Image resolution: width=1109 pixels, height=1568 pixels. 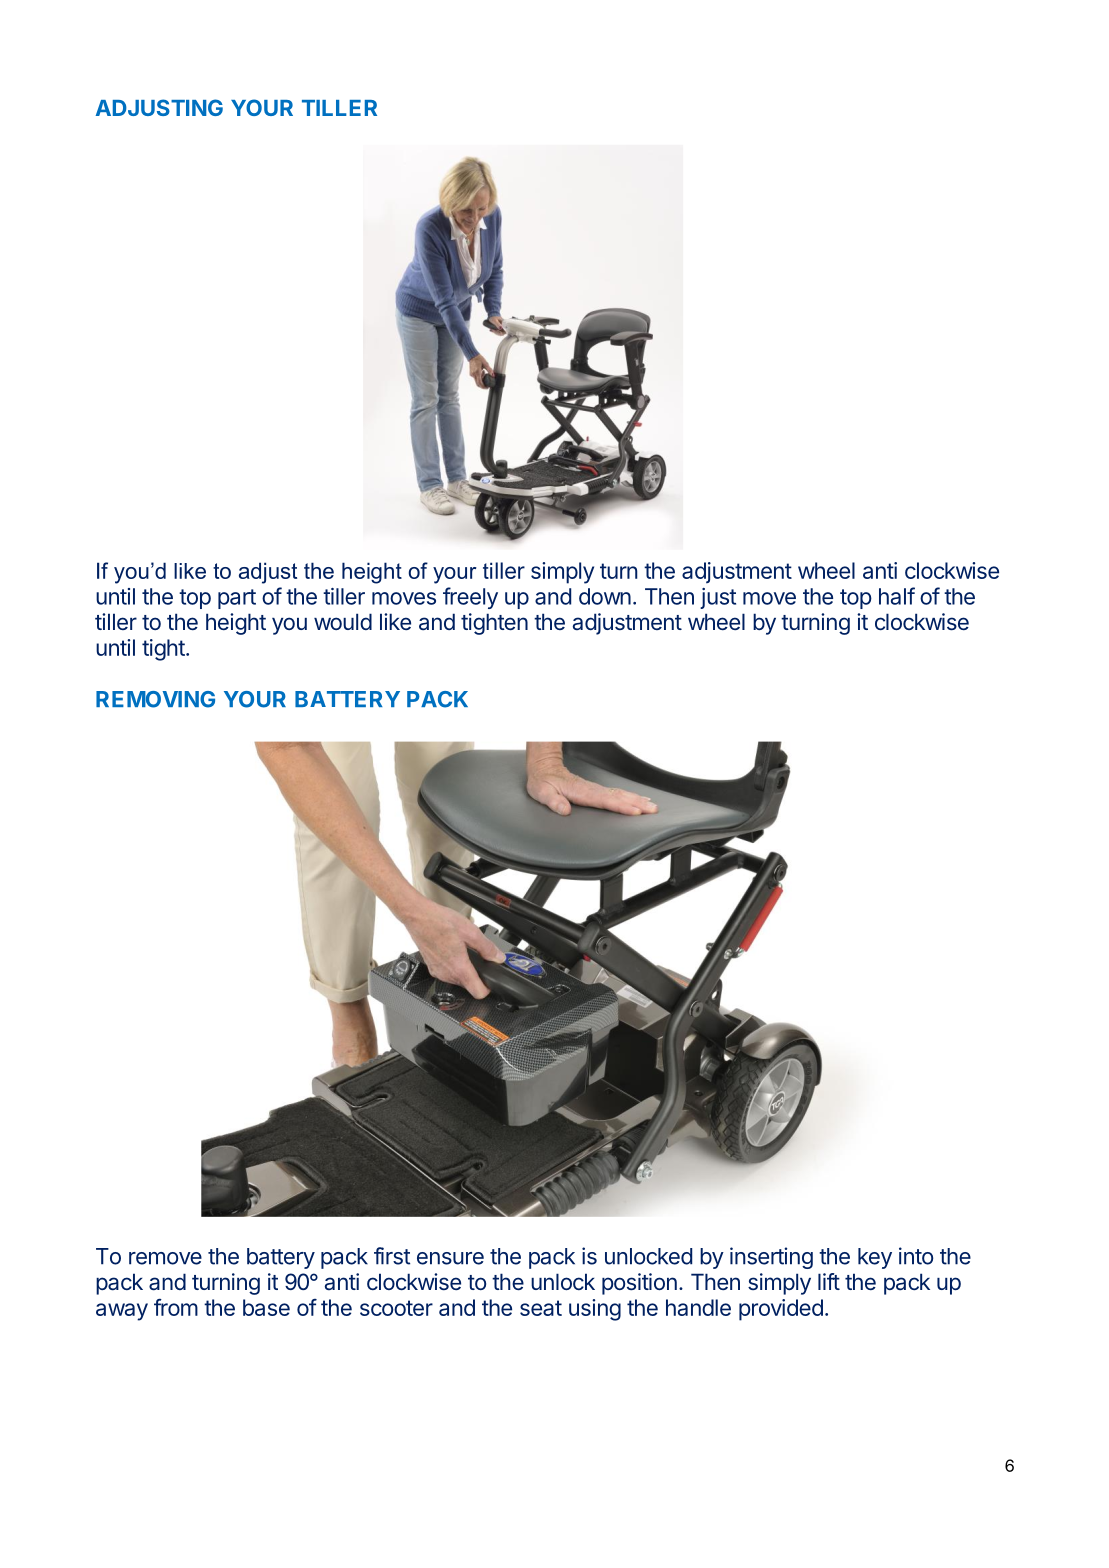 What do you see at coordinates (639, 1284) in the screenshot?
I see `position` at bounding box center [639, 1284].
